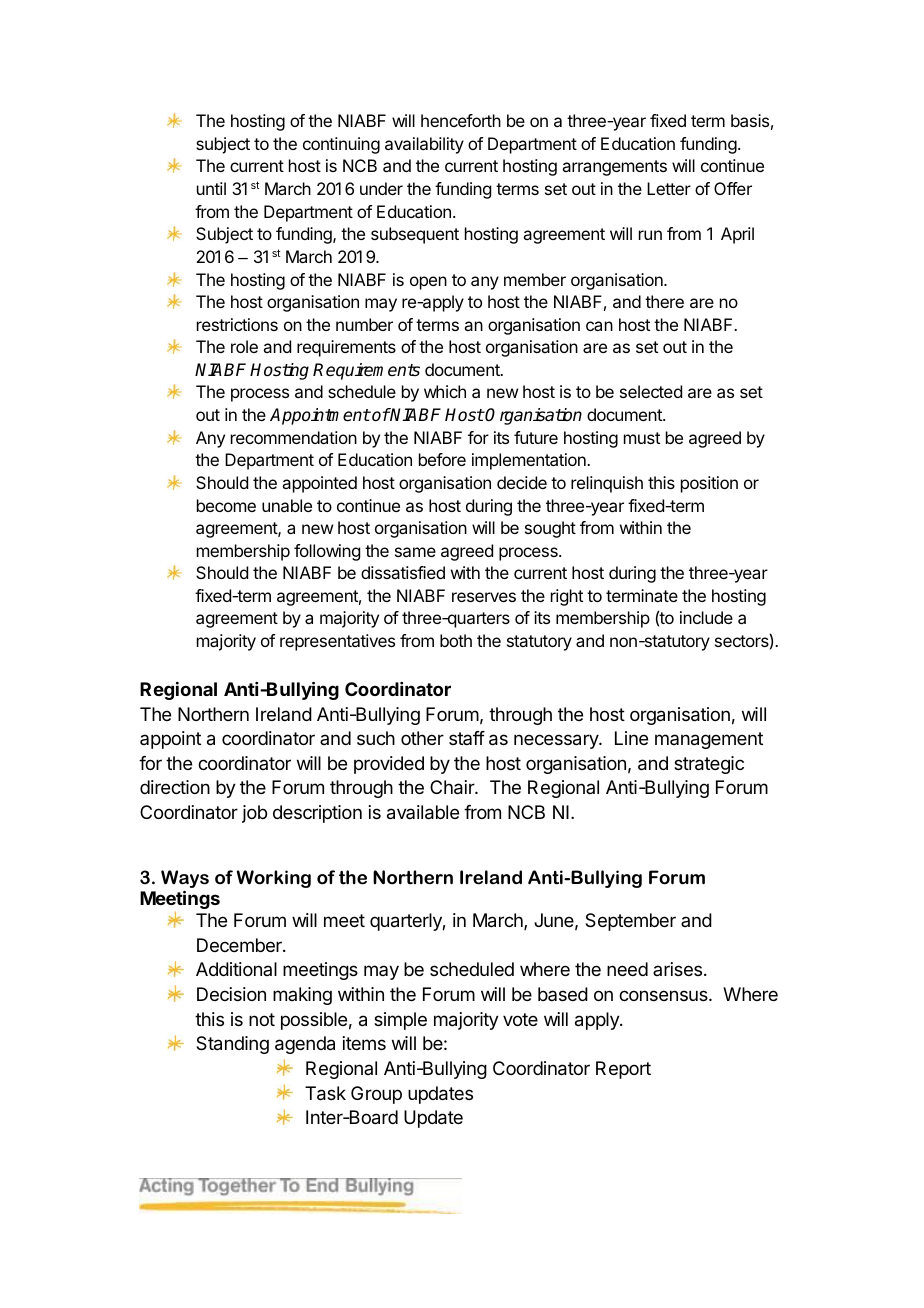 This screenshot has height=1308, width=924. What do you see at coordinates (442, 459) in the screenshot?
I see `before` at bounding box center [442, 459].
